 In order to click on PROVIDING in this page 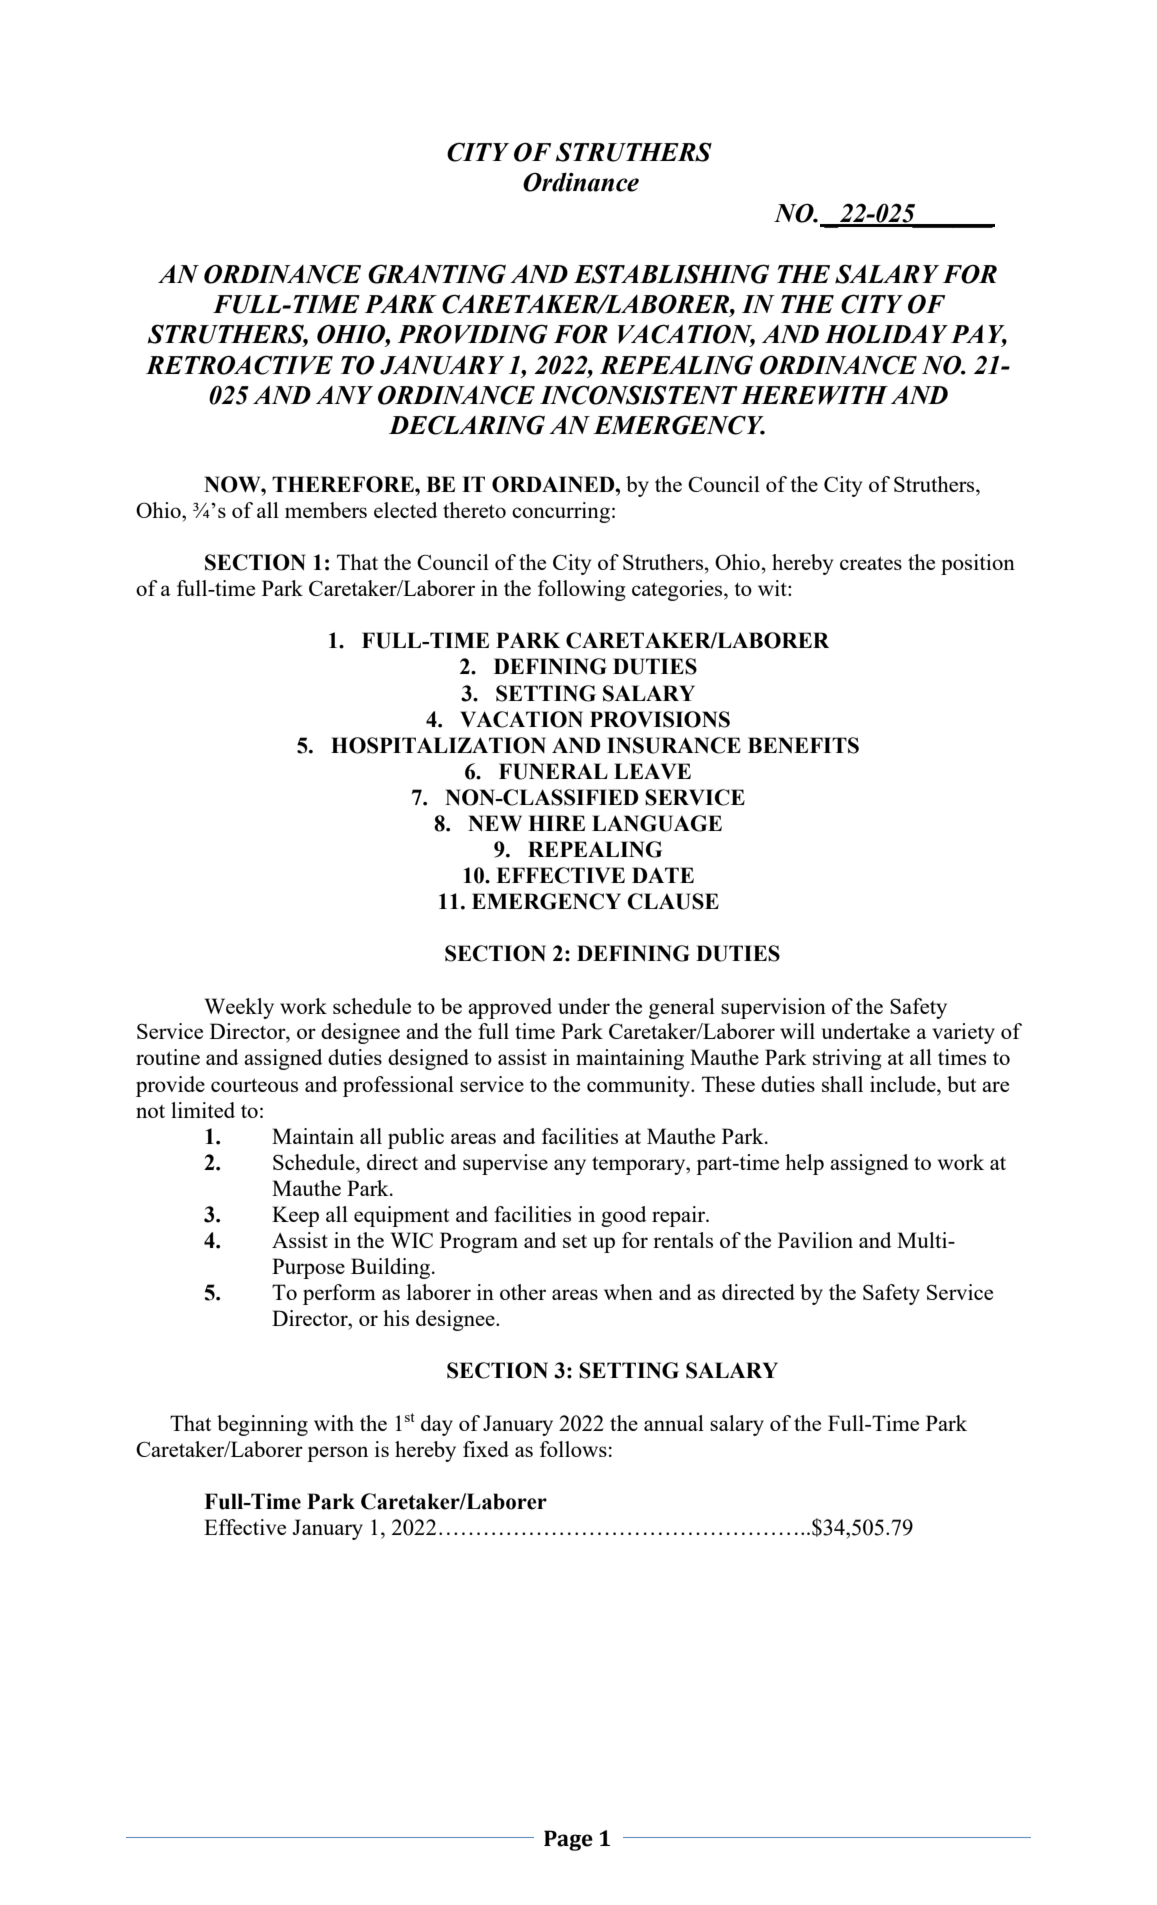, I will do `click(472, 334)`.
